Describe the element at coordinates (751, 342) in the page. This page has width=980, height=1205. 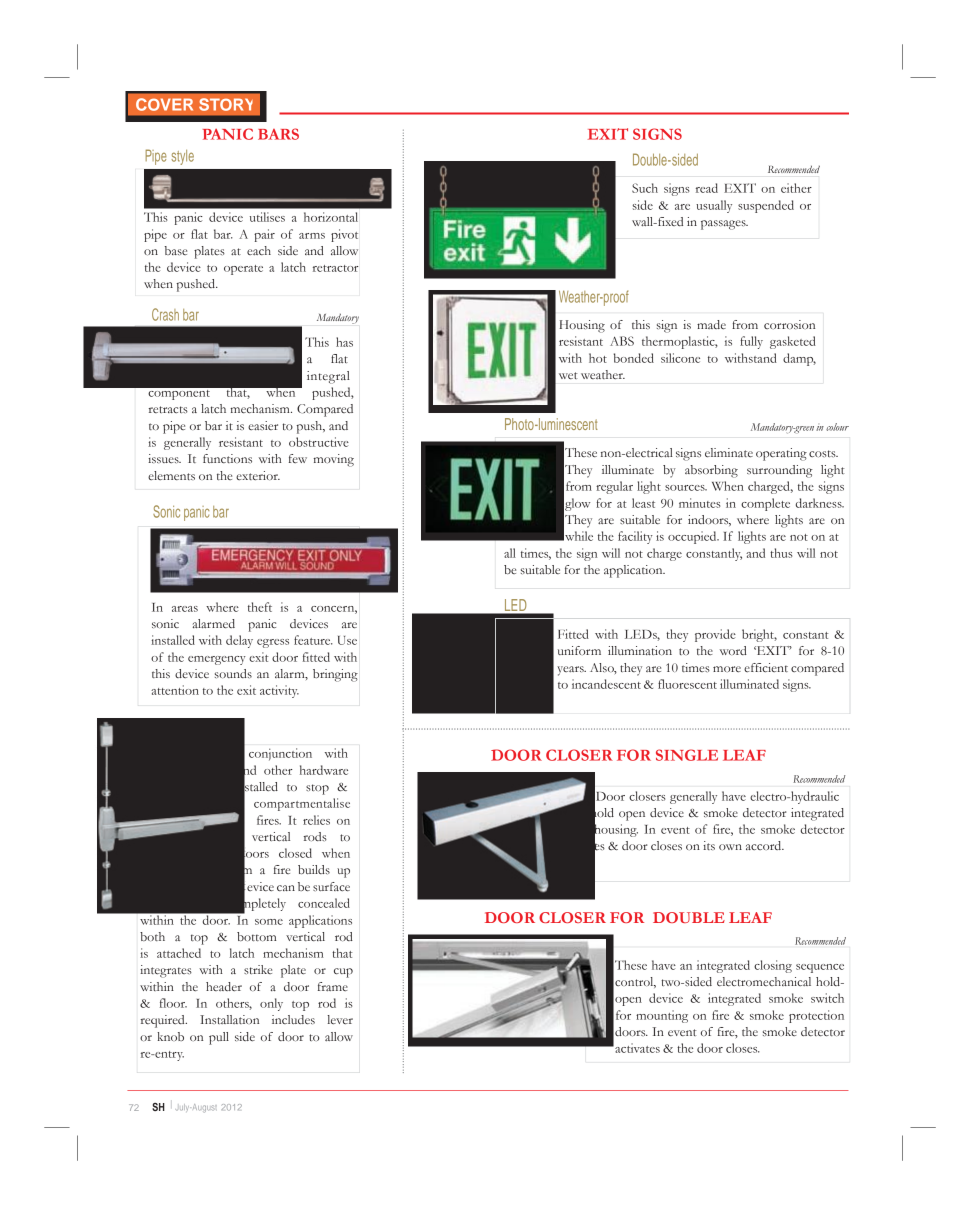
I see `fully` at that location.
